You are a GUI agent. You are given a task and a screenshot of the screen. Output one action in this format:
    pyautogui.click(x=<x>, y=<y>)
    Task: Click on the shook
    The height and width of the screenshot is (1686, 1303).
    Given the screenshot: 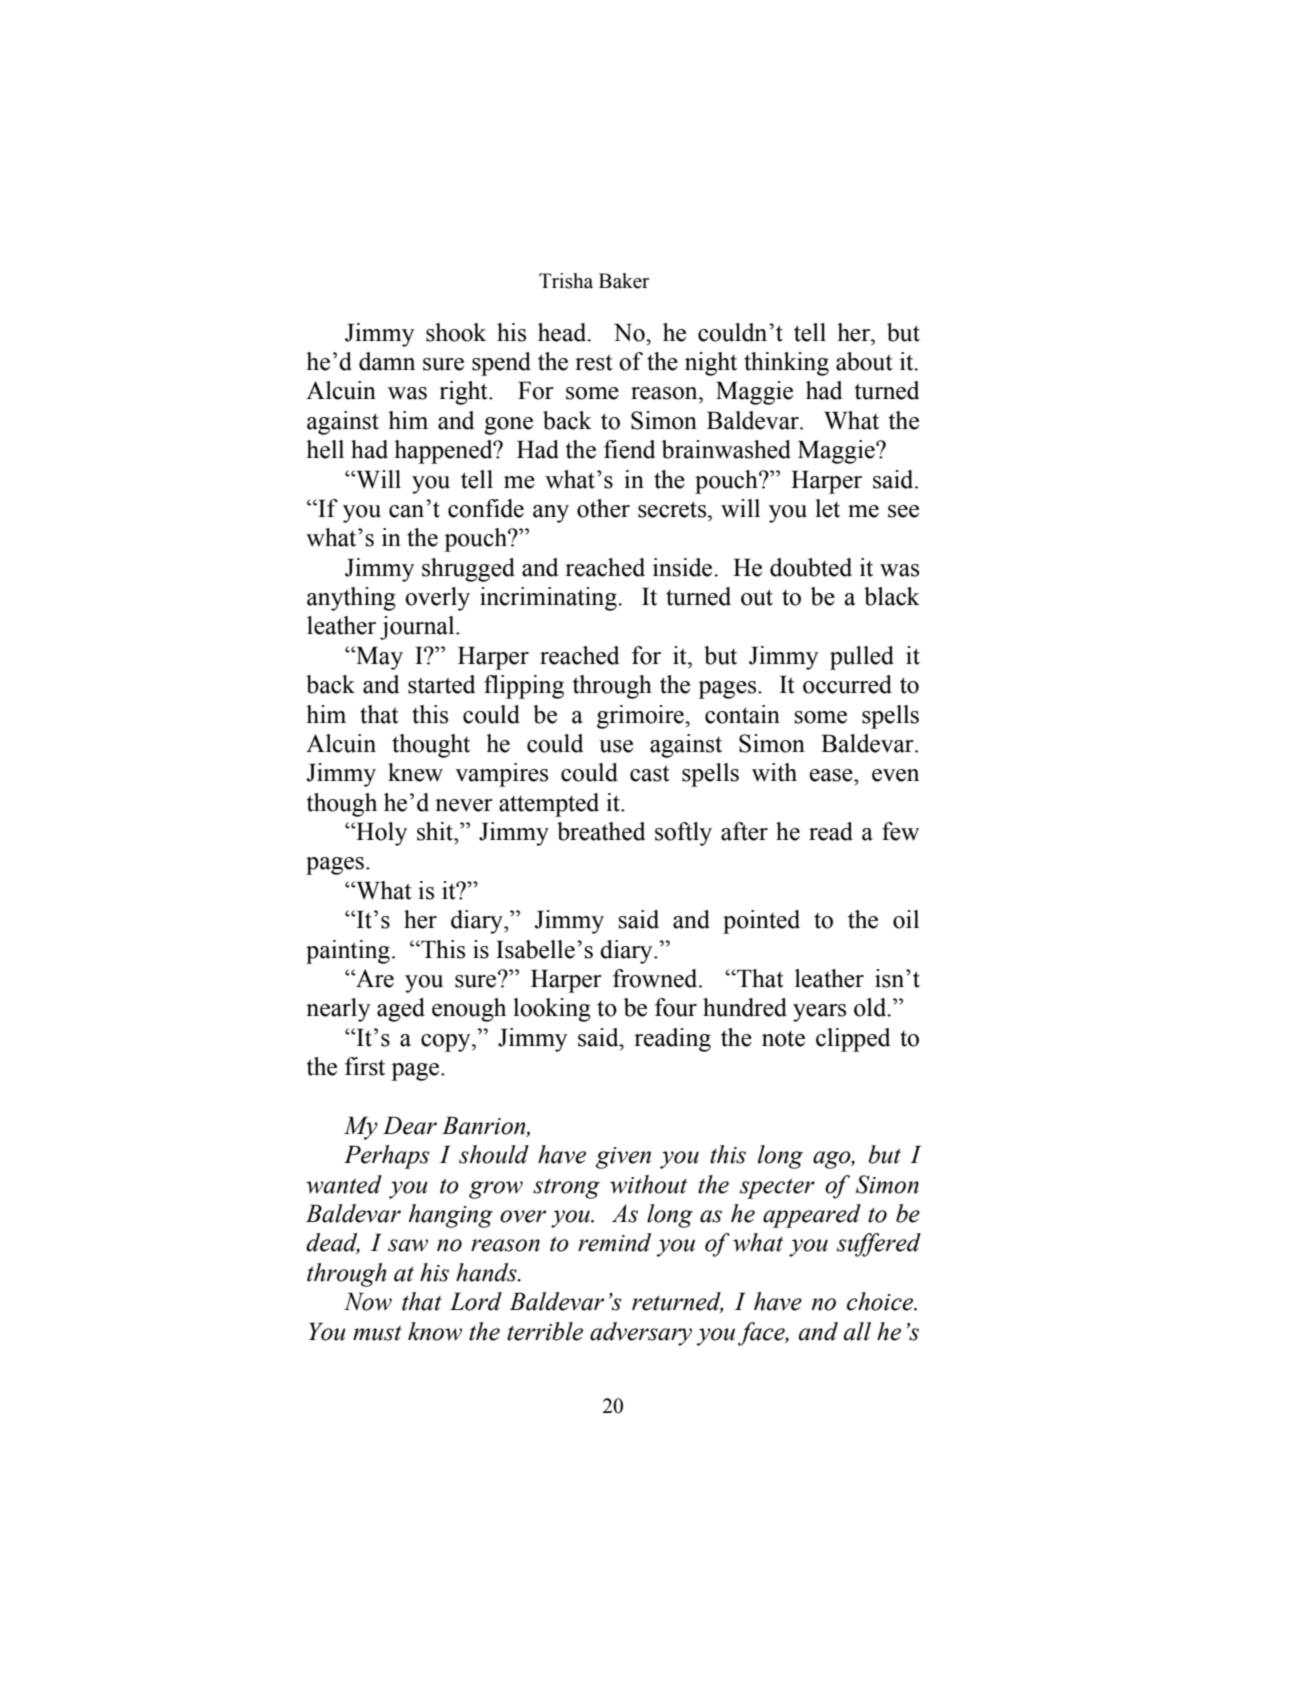 What is the action you would take?
    pyautogui.click(x=456, y=332)
